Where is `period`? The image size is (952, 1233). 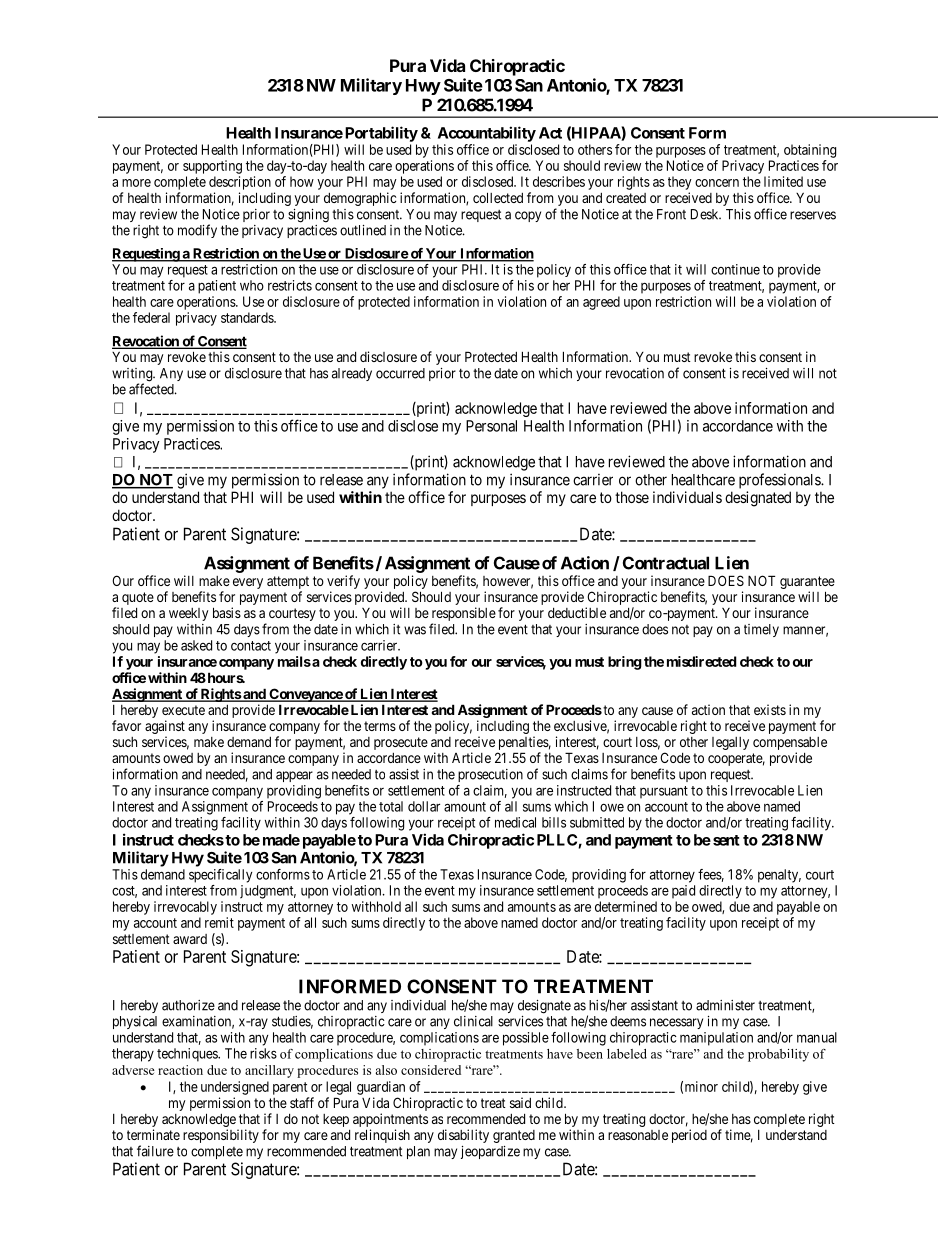 period is located at coordinates (689, 1136).
